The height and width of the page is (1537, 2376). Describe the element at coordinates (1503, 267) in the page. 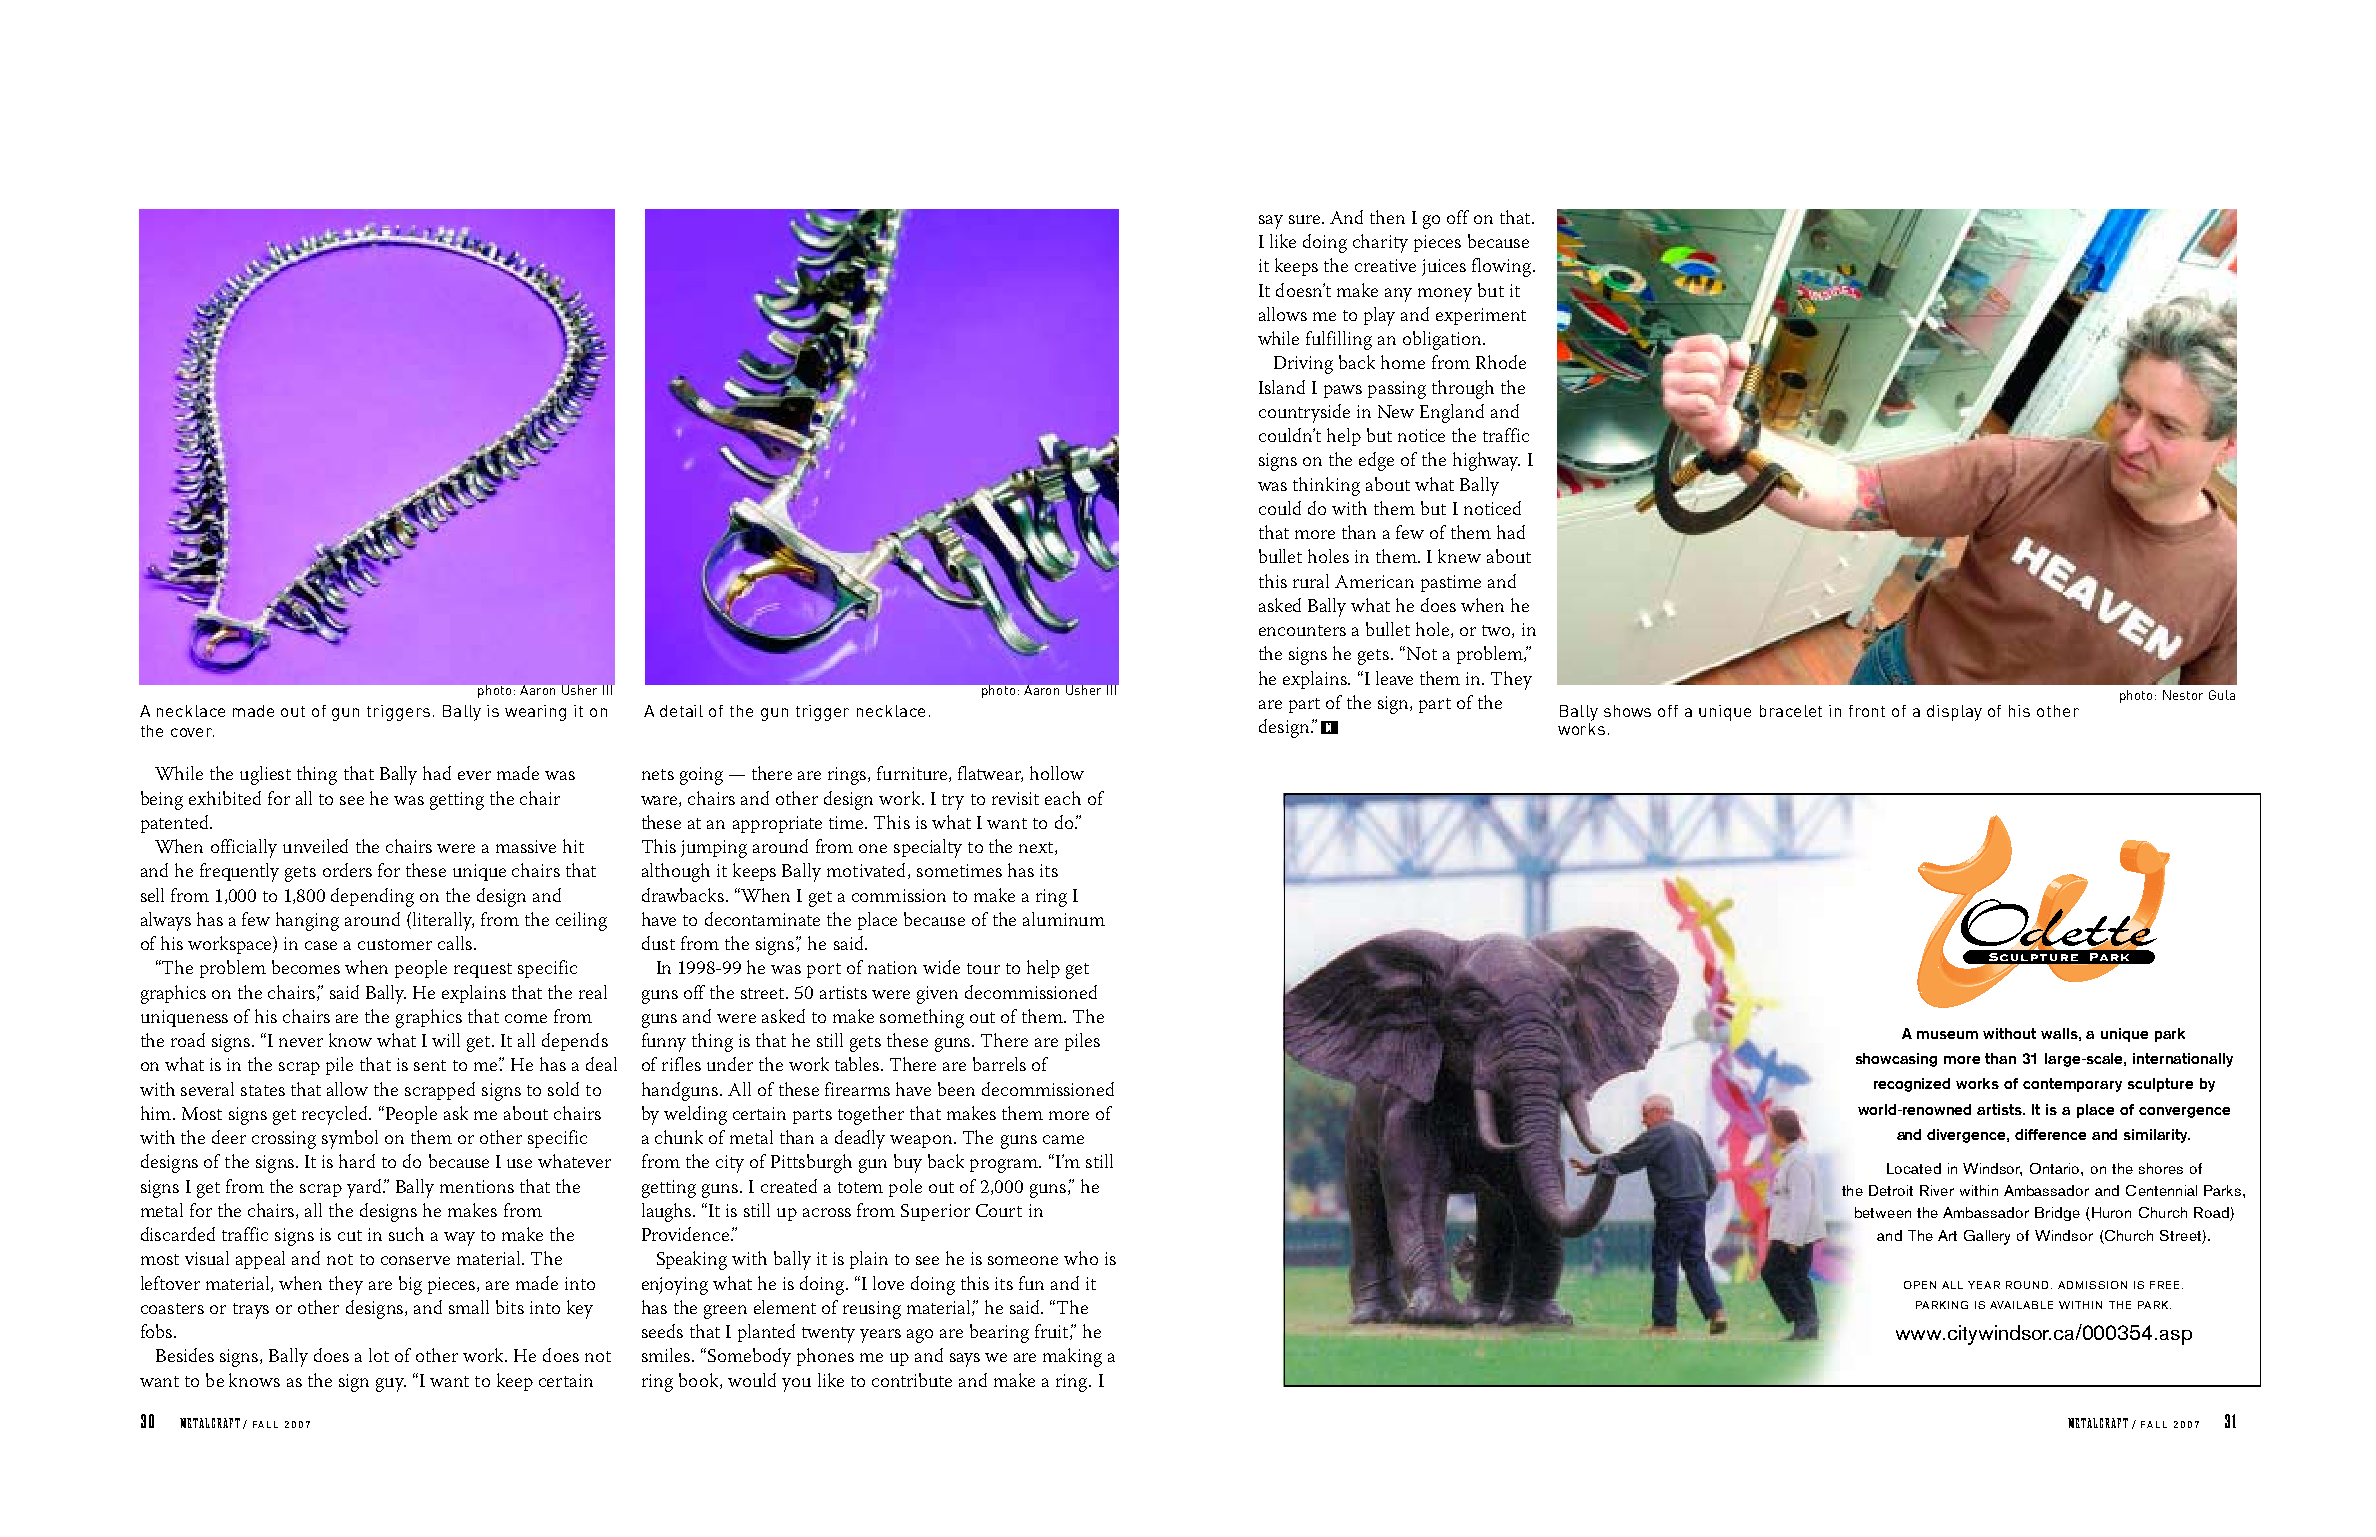

I see `flowing` at that location.
